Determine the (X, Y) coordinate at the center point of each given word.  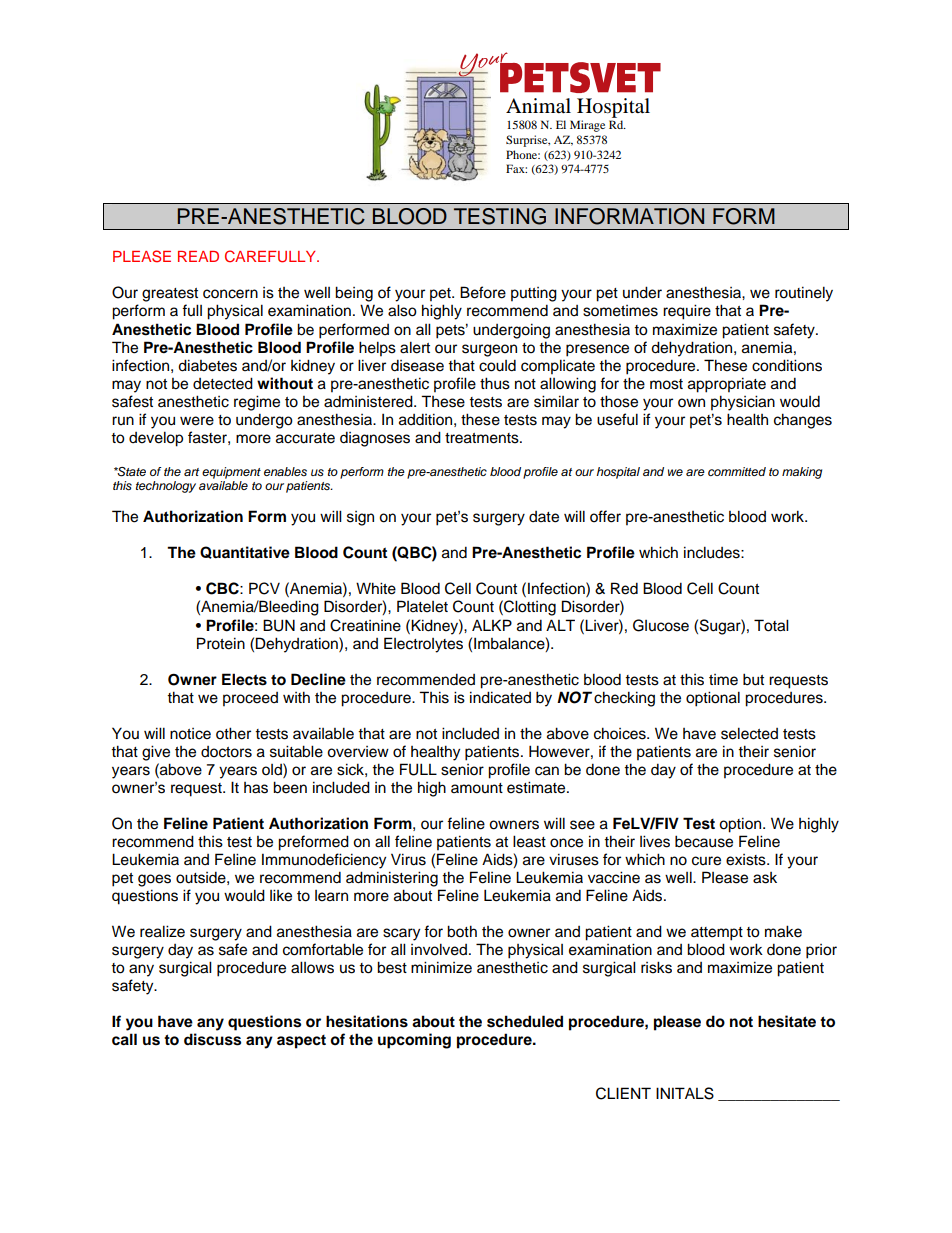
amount (477, 788)
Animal (538, 106)
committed (737, 471)
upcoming (414, 1041)
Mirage (587, 126)
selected (749, 733)
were (197, 421)
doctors (226, 752)
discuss (212, 1039)
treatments (483, 438)
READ (198, 256)
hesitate (787, 1021)
